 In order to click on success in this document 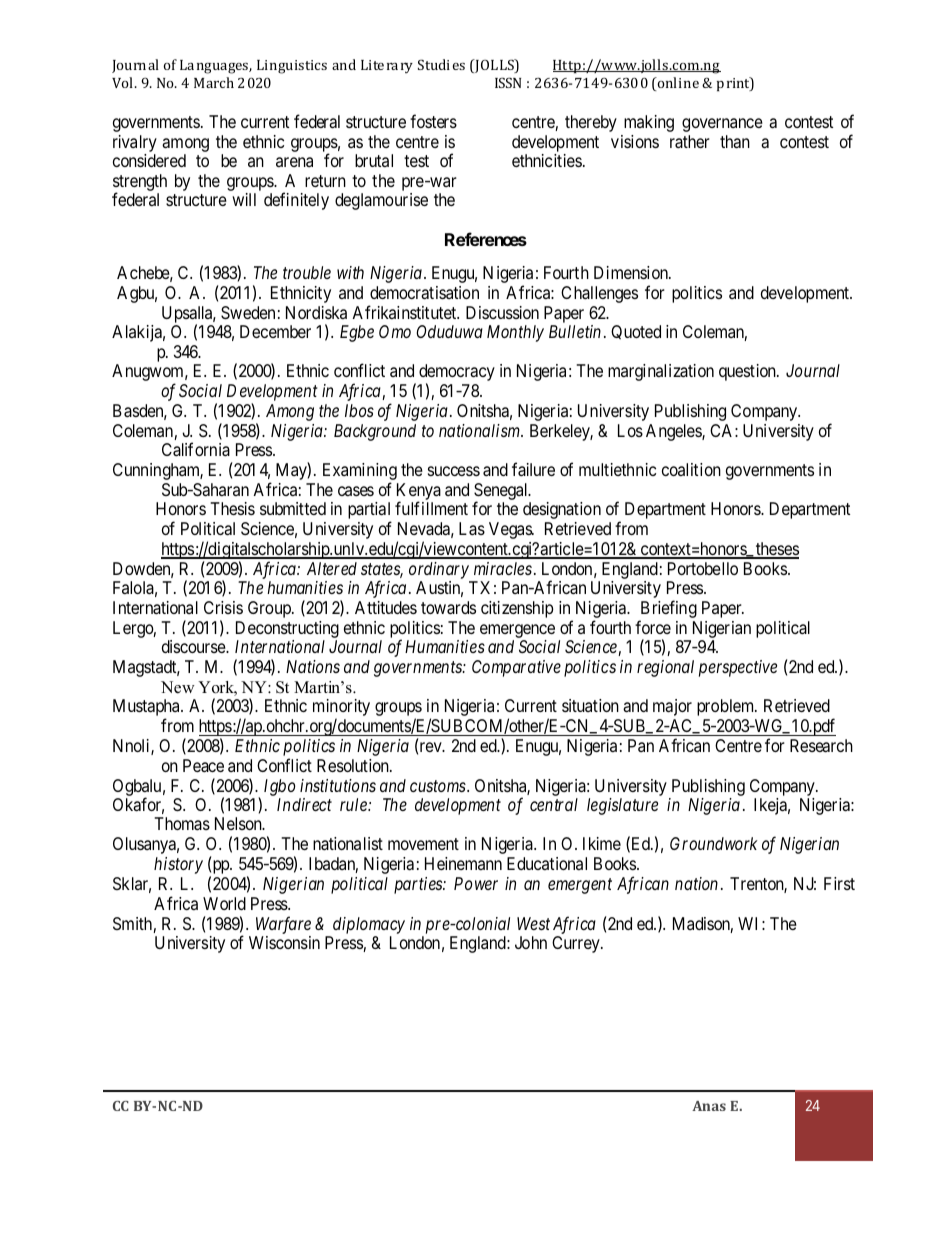, I will do `click(454, 471)`.
